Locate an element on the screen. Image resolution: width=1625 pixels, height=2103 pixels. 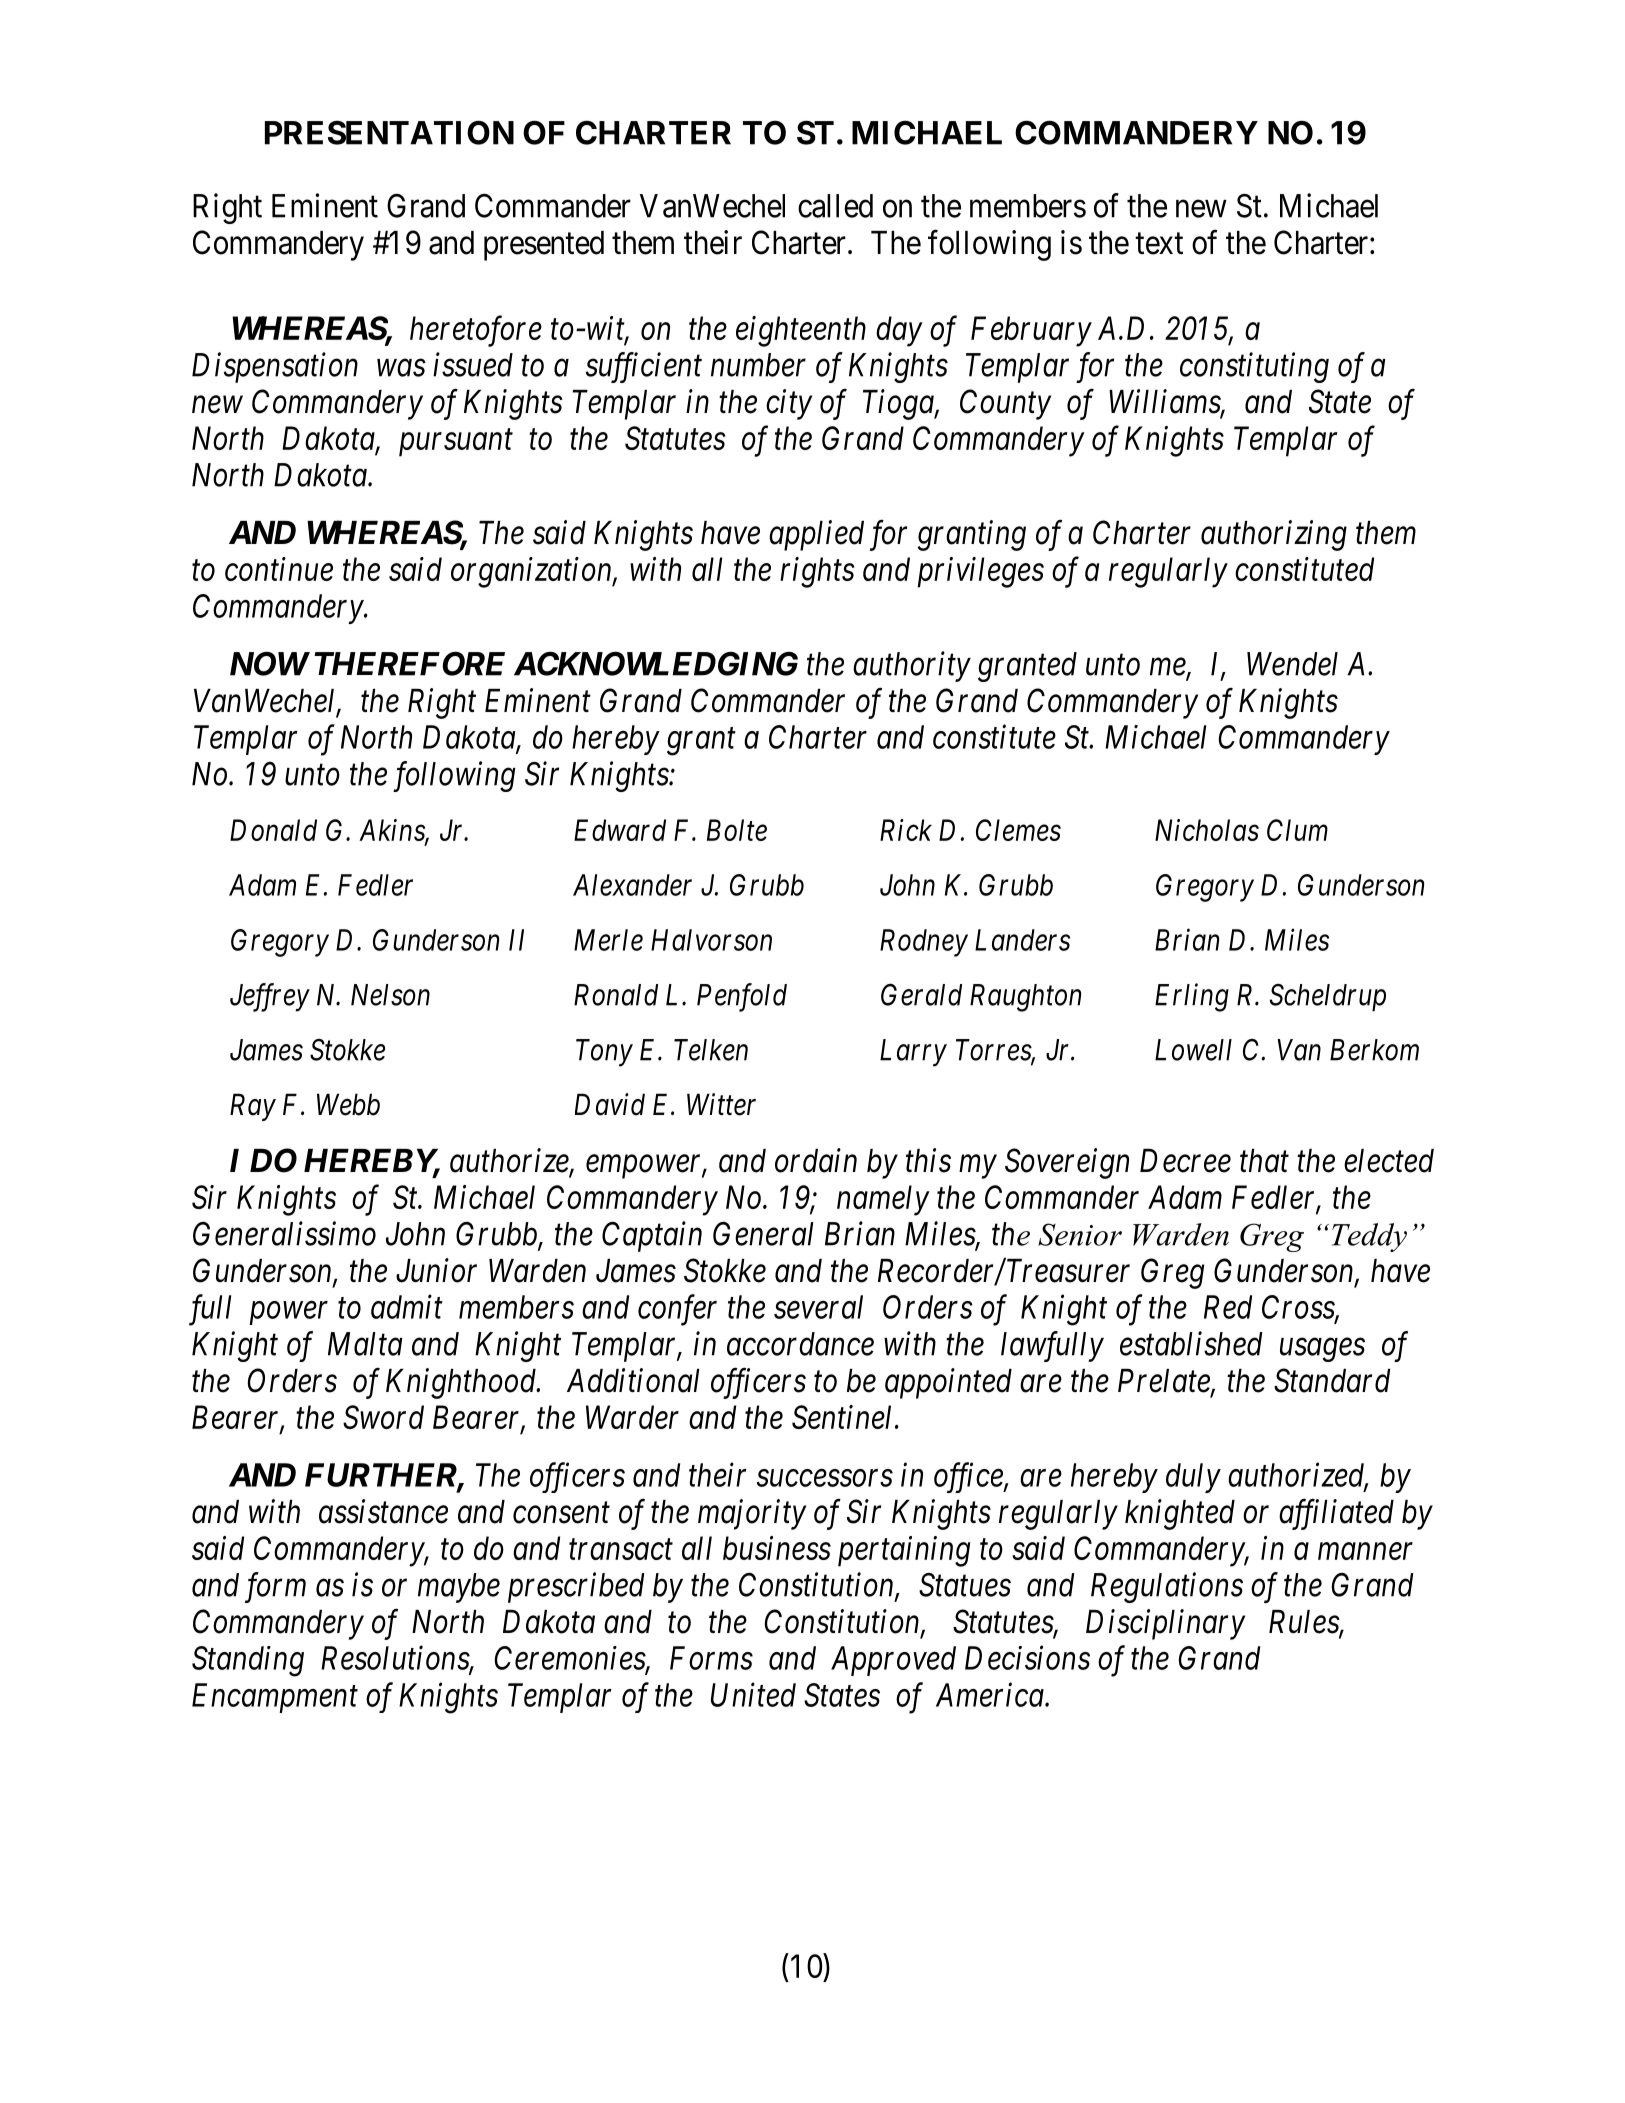
Webb is located at coordinates (348, 1104).
